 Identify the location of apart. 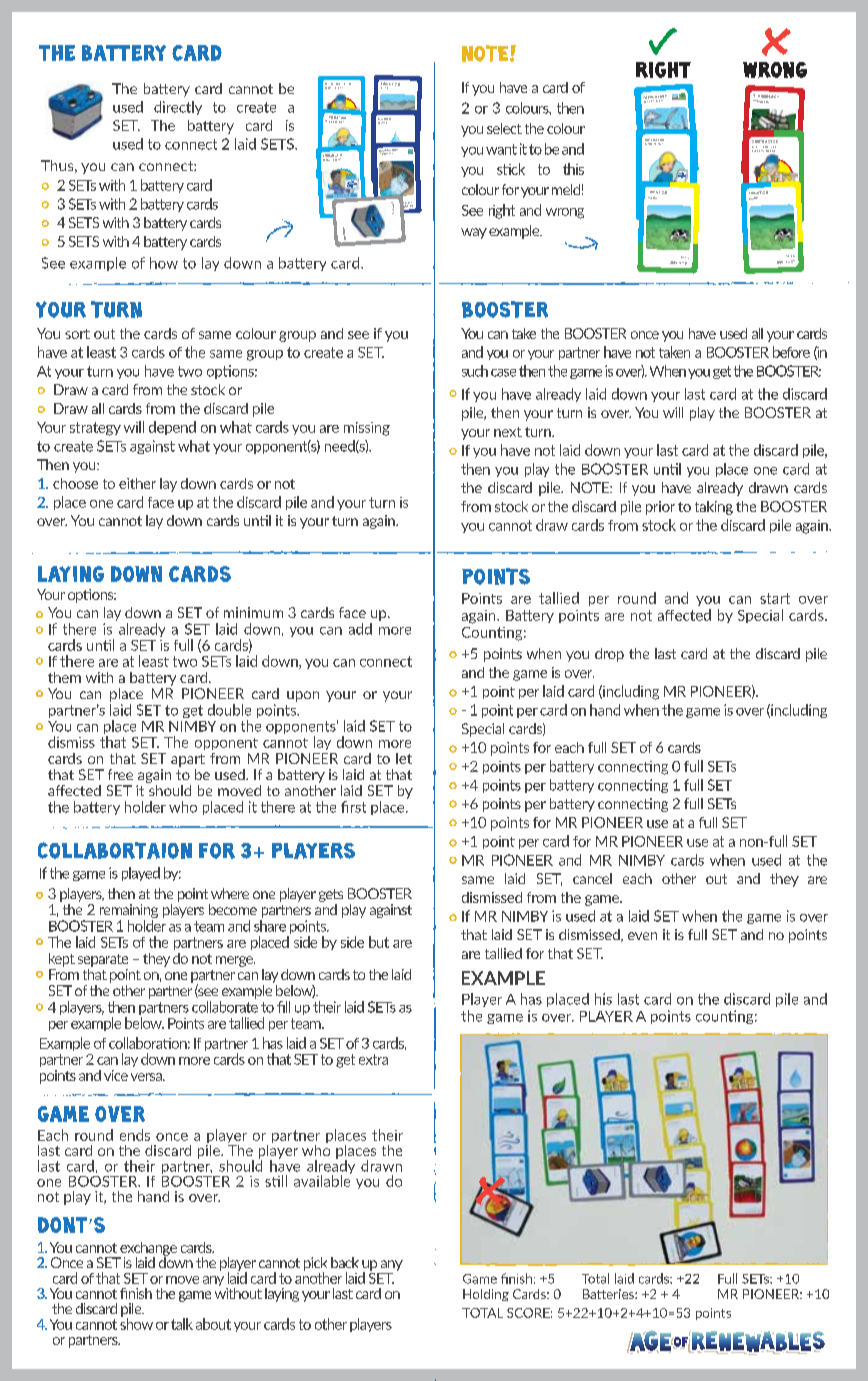
(188, 760).
